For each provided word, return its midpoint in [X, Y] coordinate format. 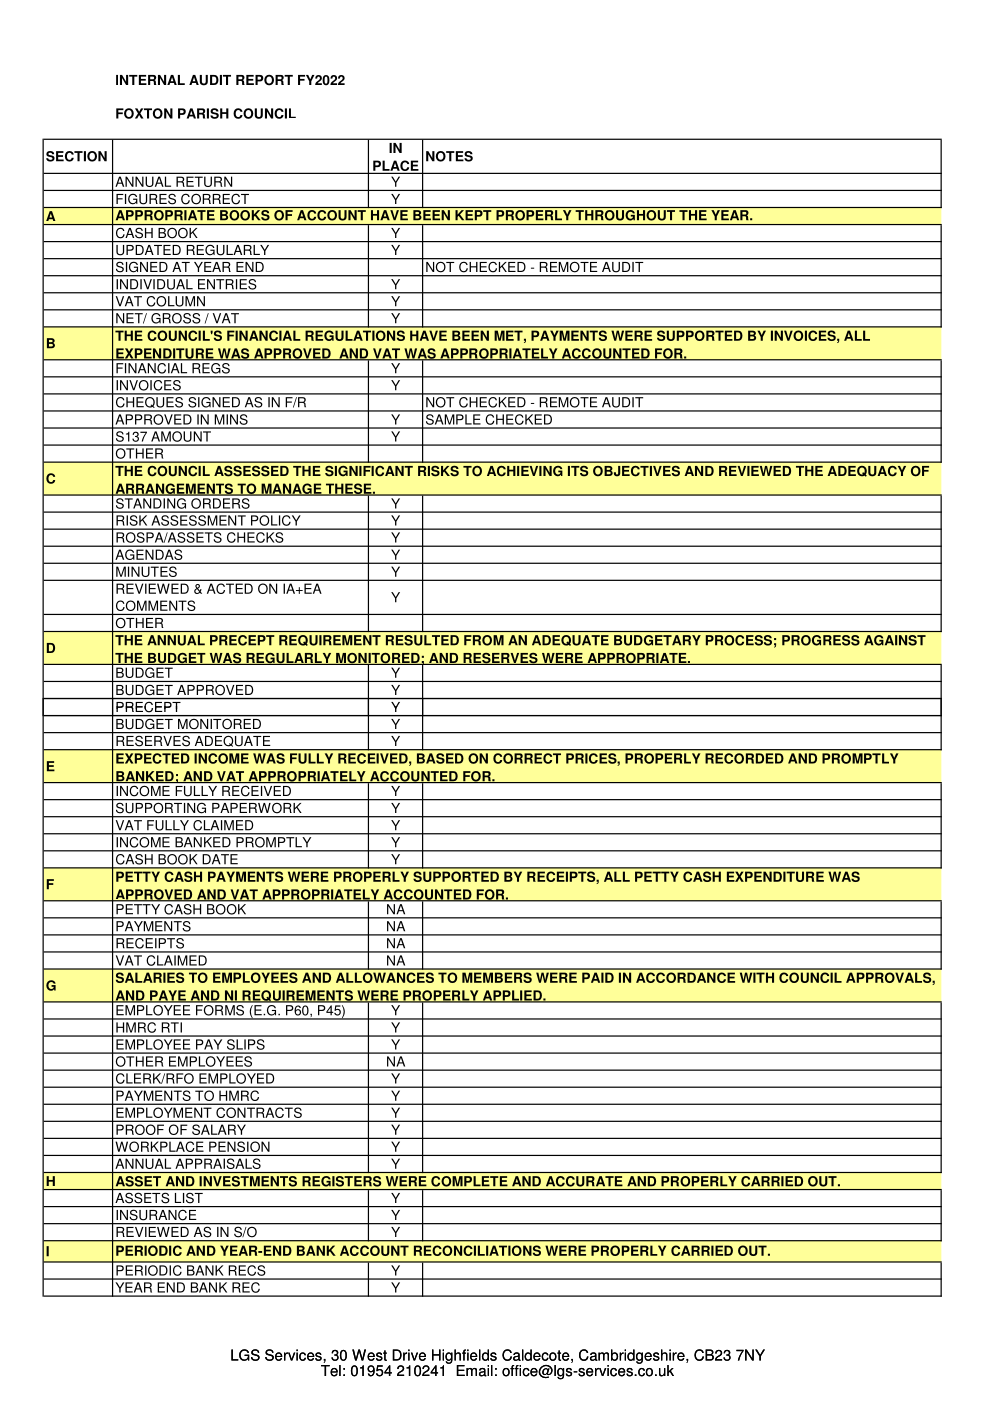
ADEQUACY [867, 471]
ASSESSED [251, 471]
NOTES [449, 156]
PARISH [203, 113]
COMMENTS [154, 607]
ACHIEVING [524, 471]
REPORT [264, 80]
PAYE [167, 996]
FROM [484, 640]
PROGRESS [821, 640]
